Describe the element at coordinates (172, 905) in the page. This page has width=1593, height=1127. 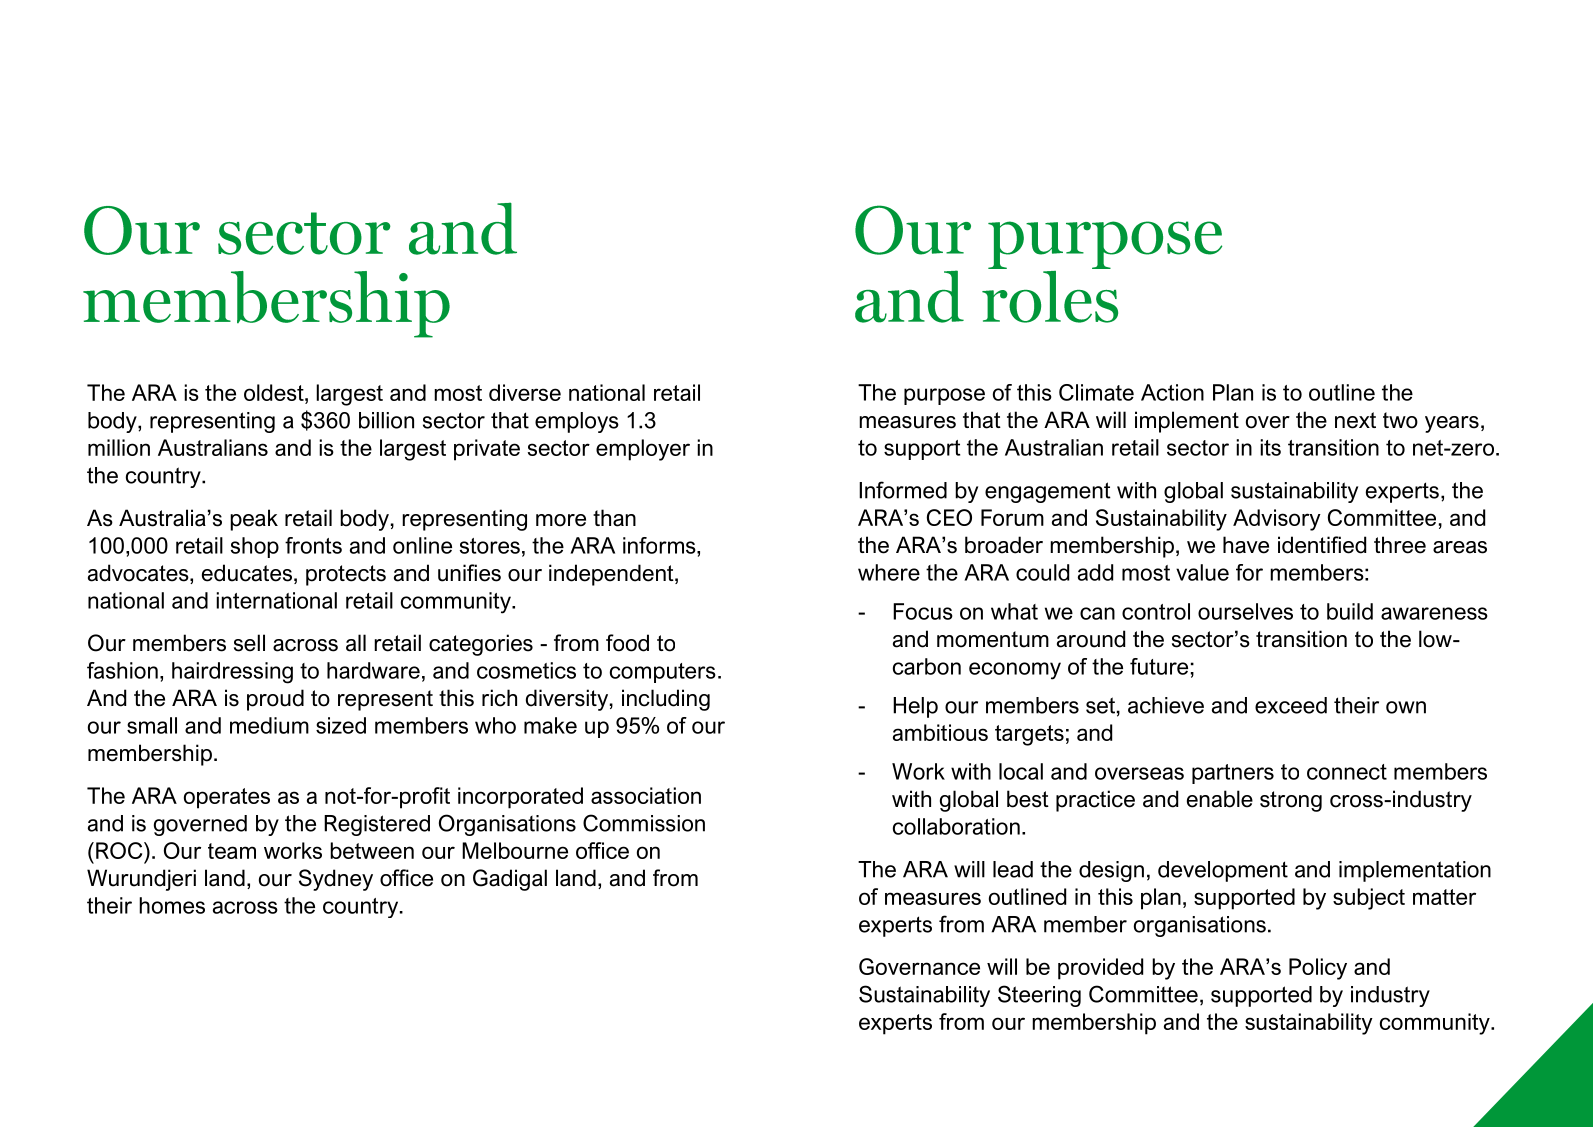
I see `homes` at that location.
